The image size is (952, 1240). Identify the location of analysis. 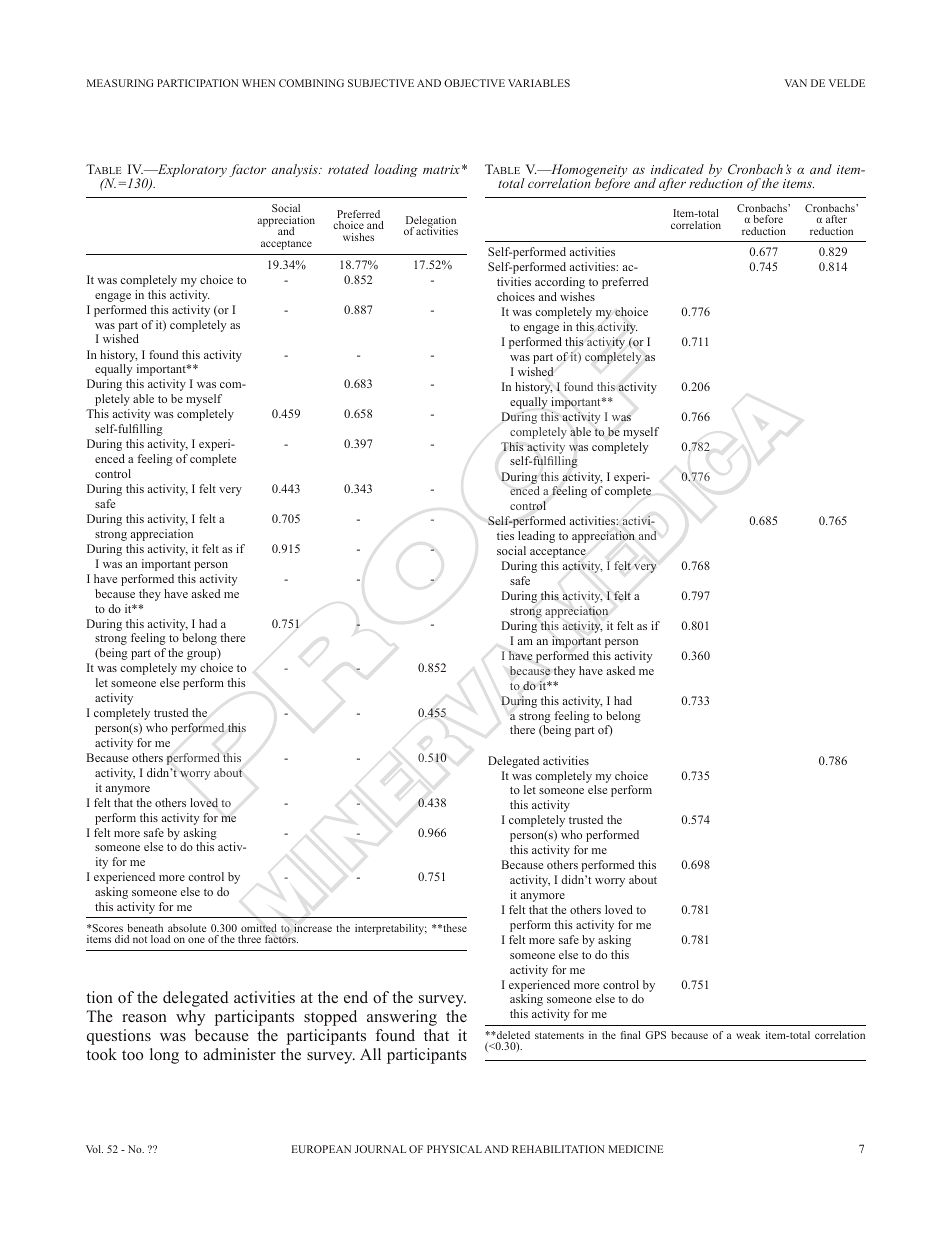
(296, 170).
